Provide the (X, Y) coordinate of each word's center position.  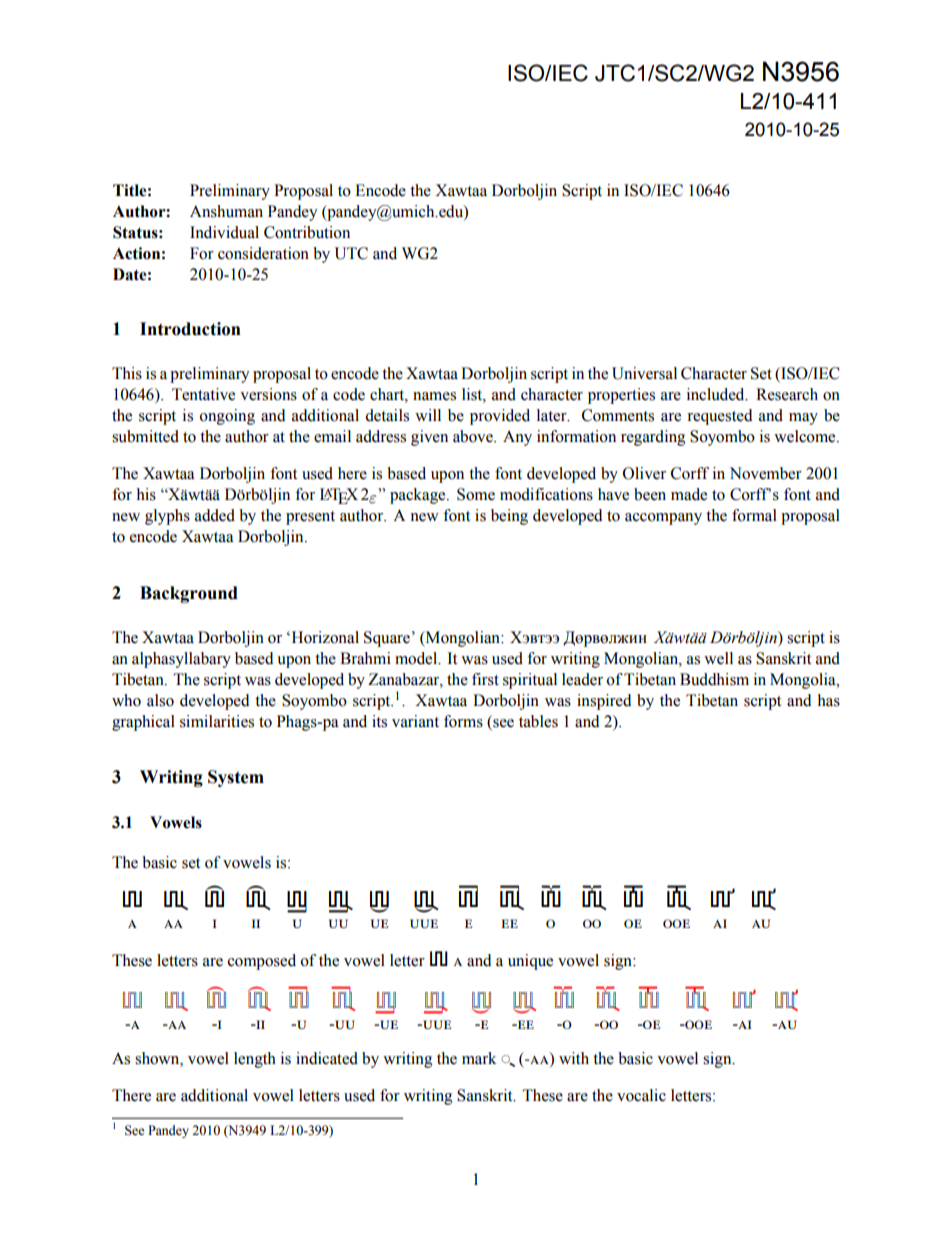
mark (479, 1058)
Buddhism (714, 679)
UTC (351, 253)
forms (463, 721)
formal (754, 515)
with (574, 1058)
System (236, 778)
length (255, 1060)
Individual (224, 232)
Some (476, 494)
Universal (644, 373)
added (215, 515)
